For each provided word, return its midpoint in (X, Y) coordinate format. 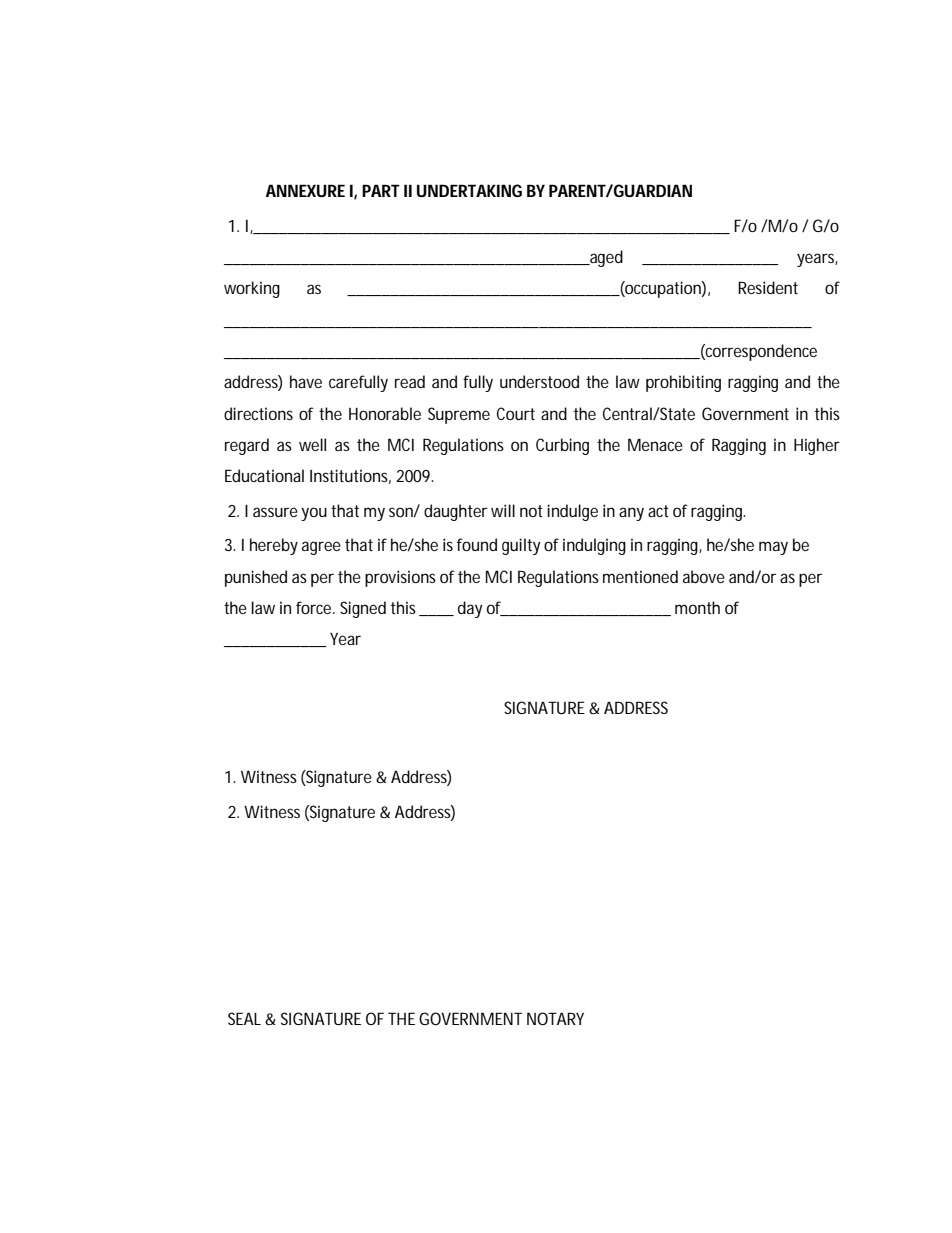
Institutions (350, 476)
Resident (768, 287)
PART (381, 190)
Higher (817, 446)
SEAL (244, 1018)
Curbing (562, 446)
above (704, 576)
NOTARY (555, 1018)
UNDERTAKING (469, 190)
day (470, 609)
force (315, 607)
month (697, 607)
